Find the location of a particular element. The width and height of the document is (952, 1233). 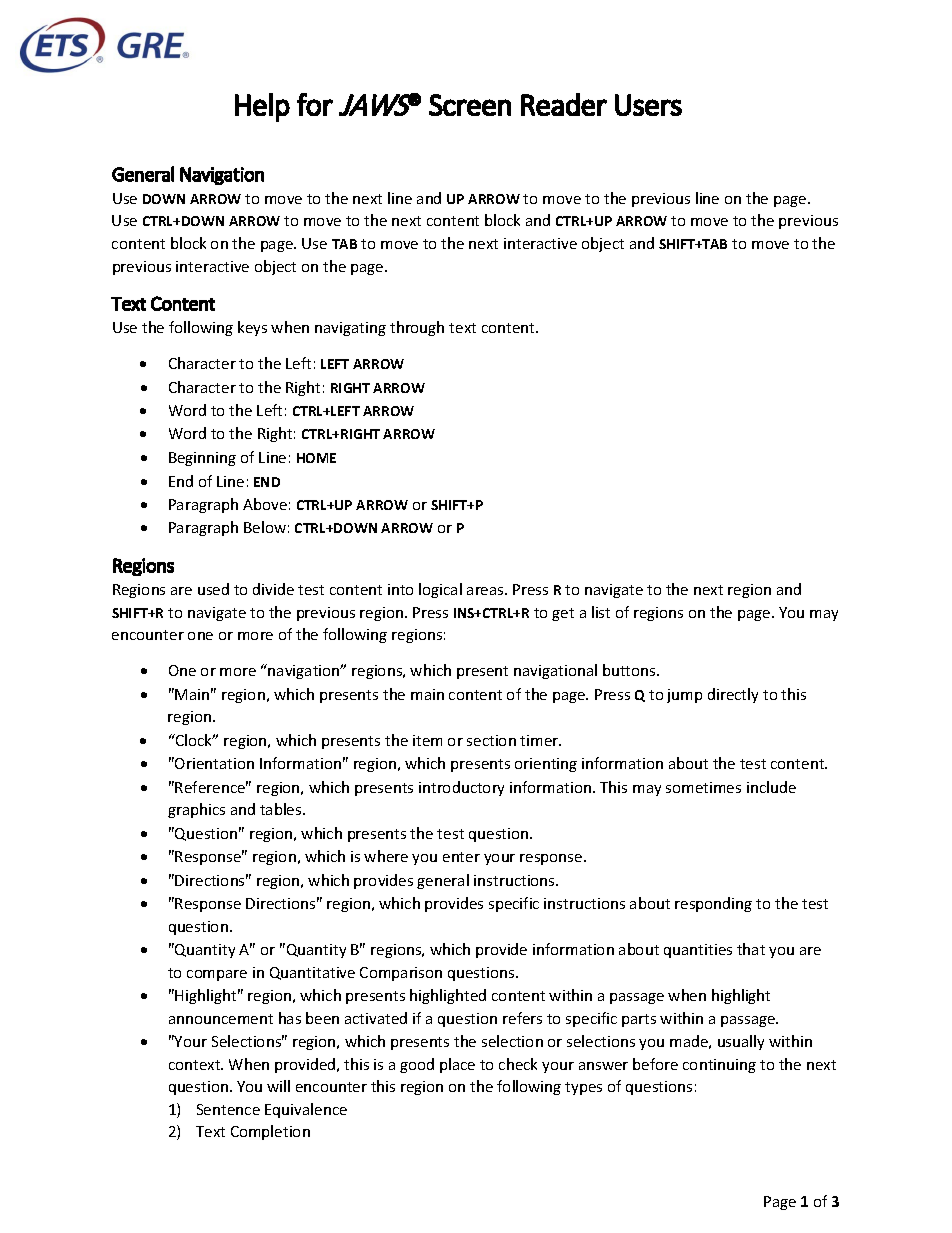

Help is located at coordinates (262, 107).
